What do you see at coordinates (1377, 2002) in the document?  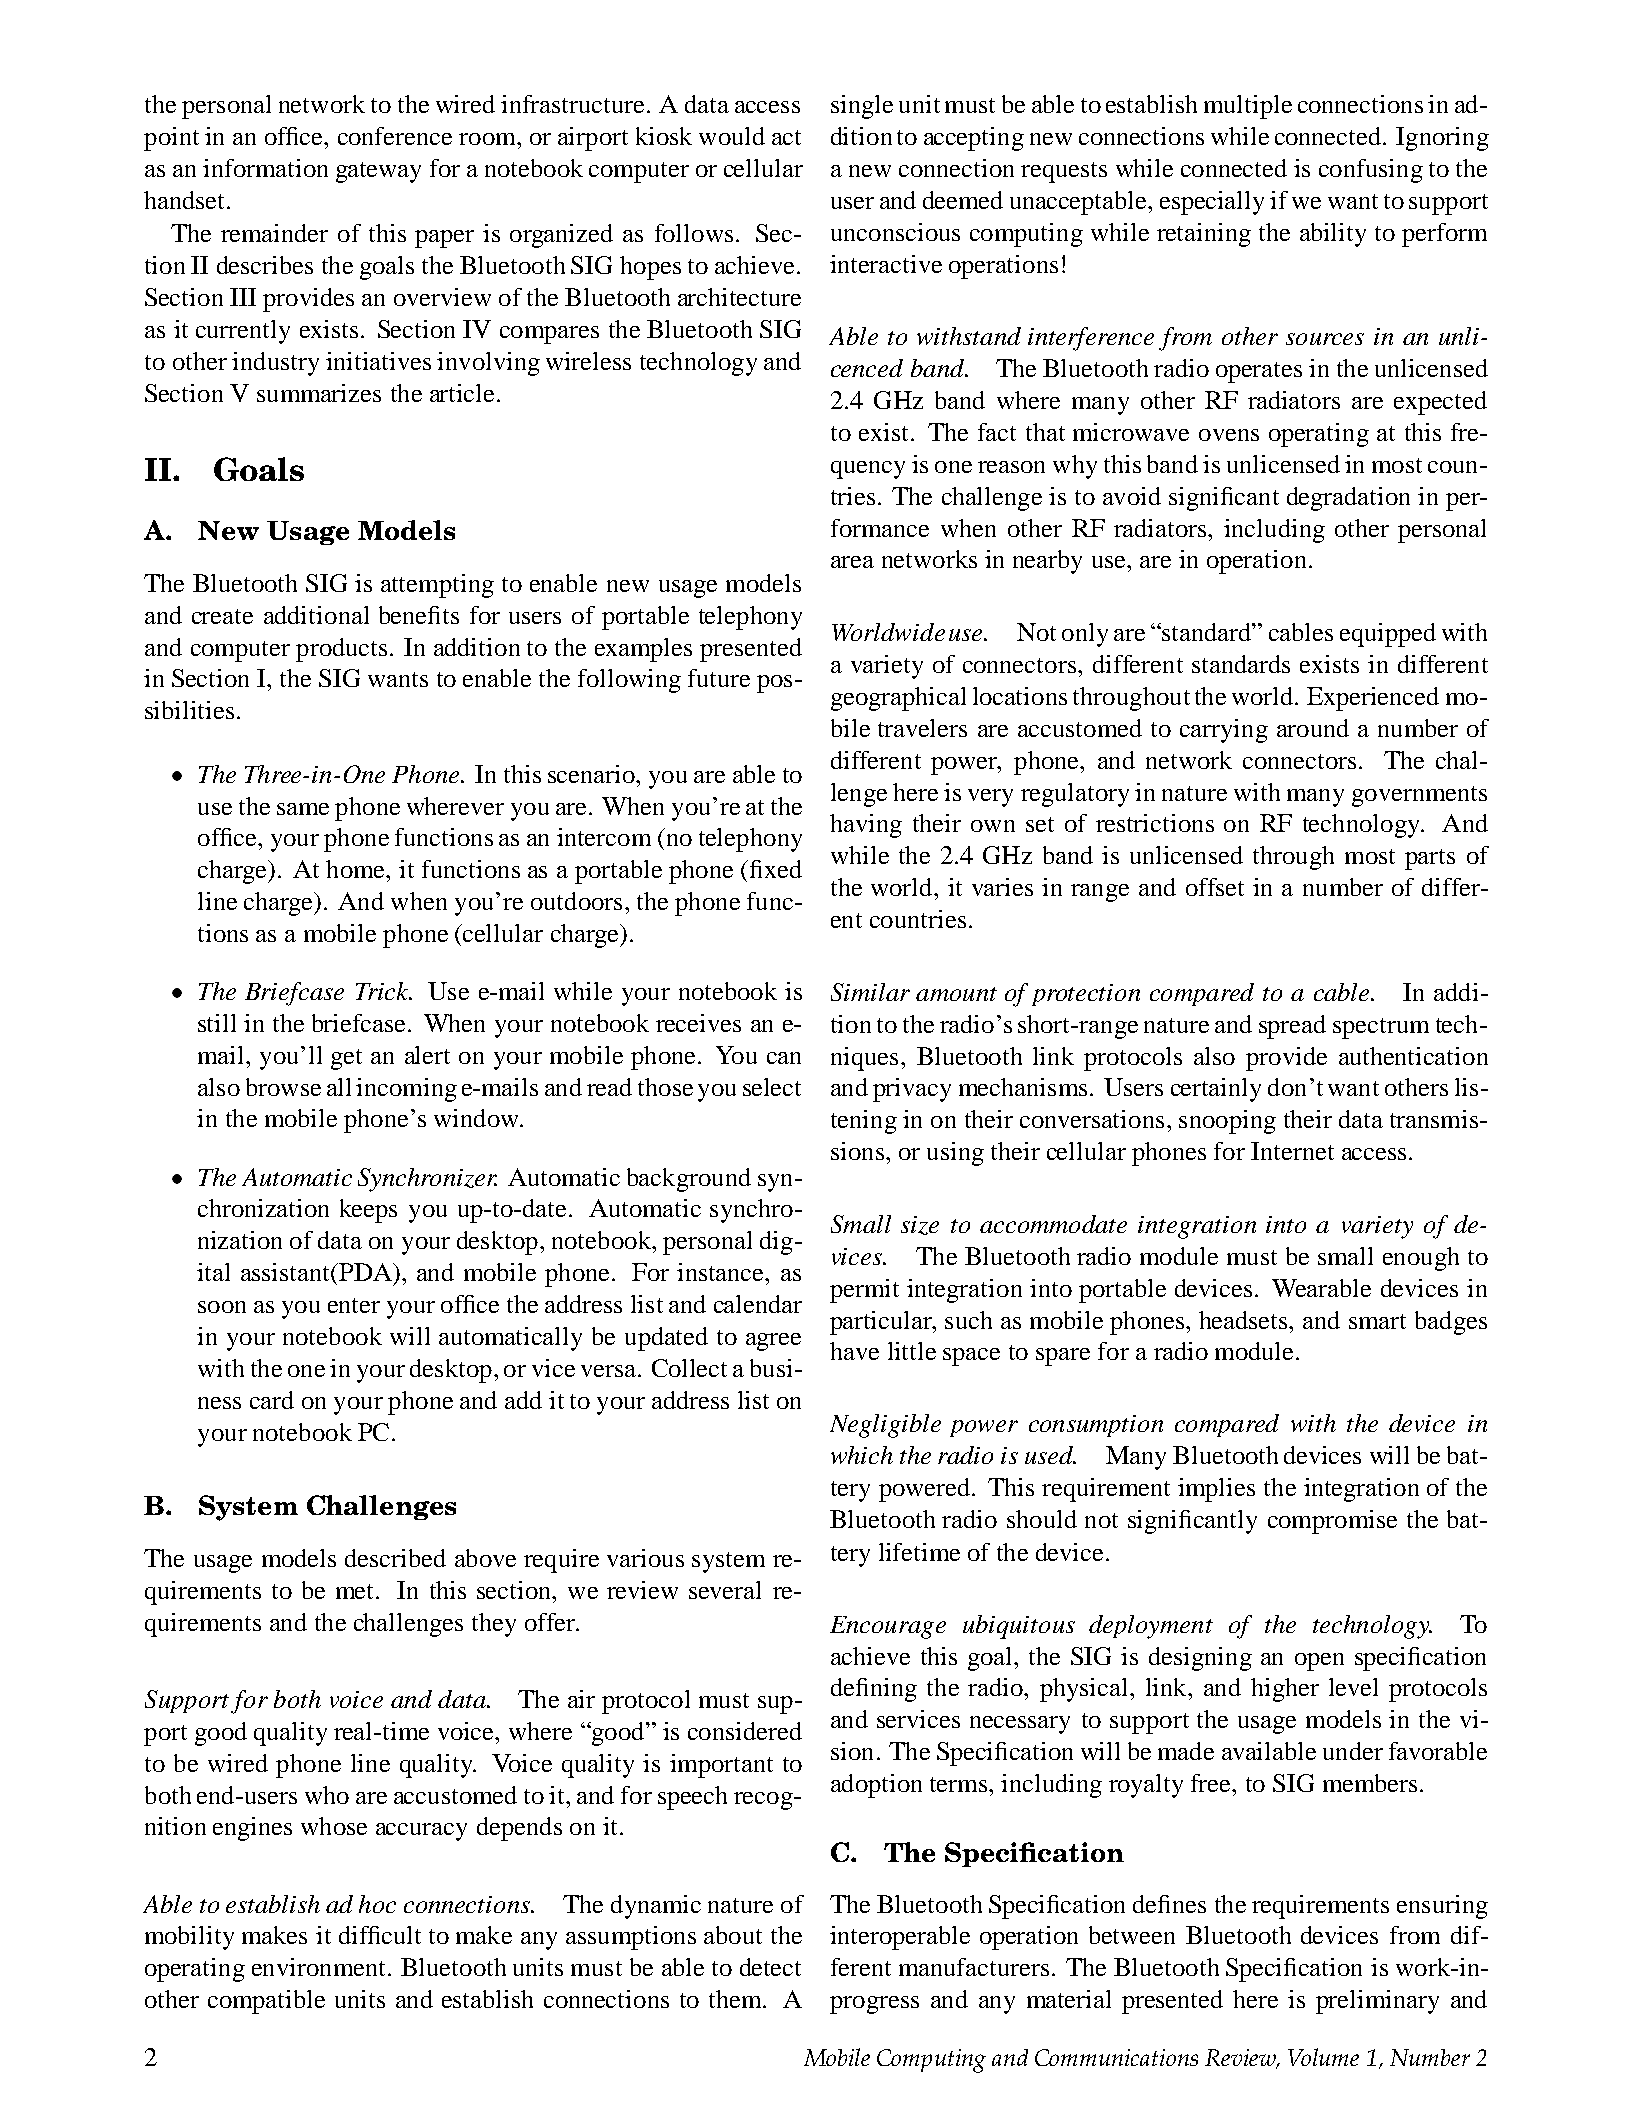 I see `preliminary` at bounding box center [1377, 2002].
